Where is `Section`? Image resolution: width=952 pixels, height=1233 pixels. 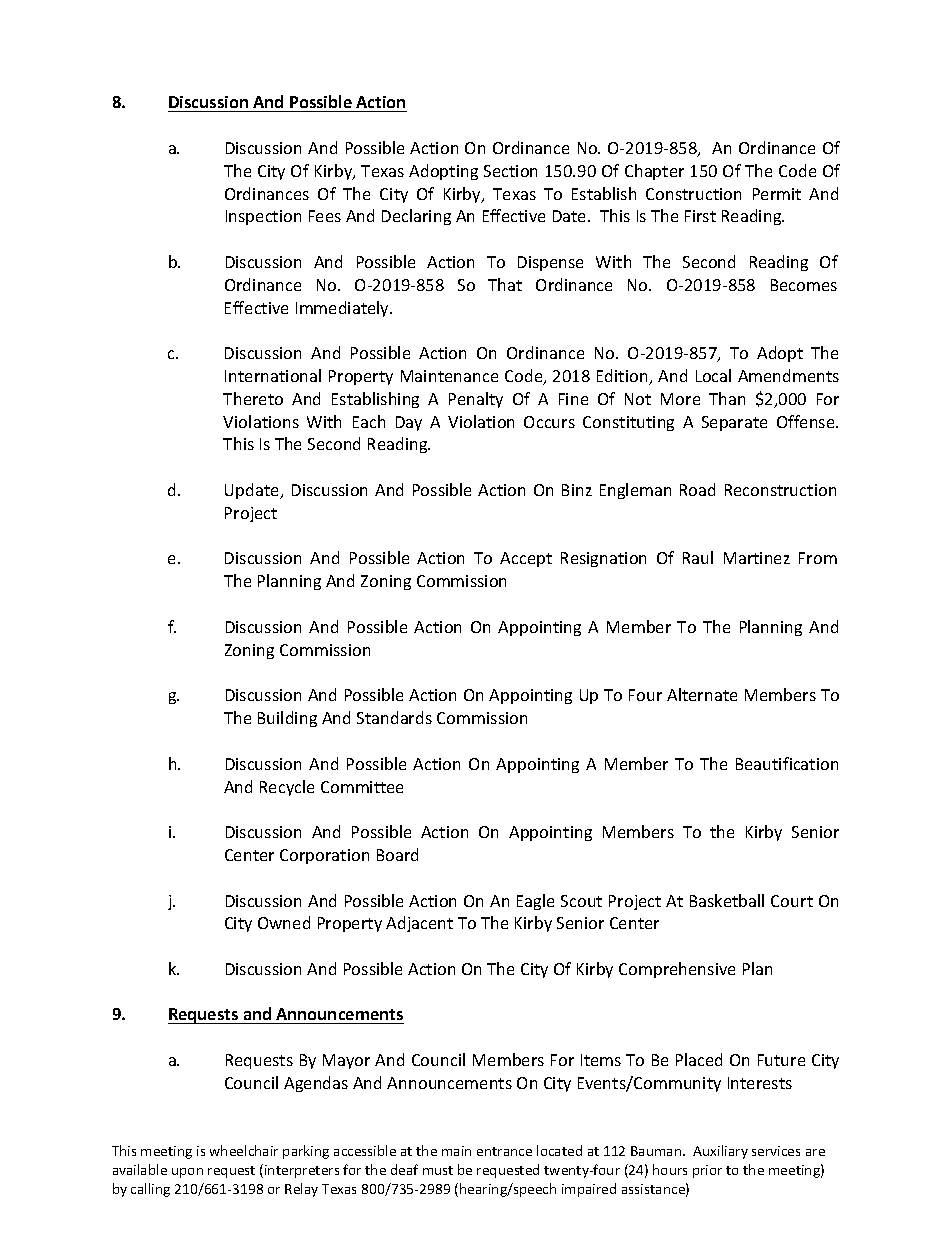
Section is located at coordinates (510, 171).
